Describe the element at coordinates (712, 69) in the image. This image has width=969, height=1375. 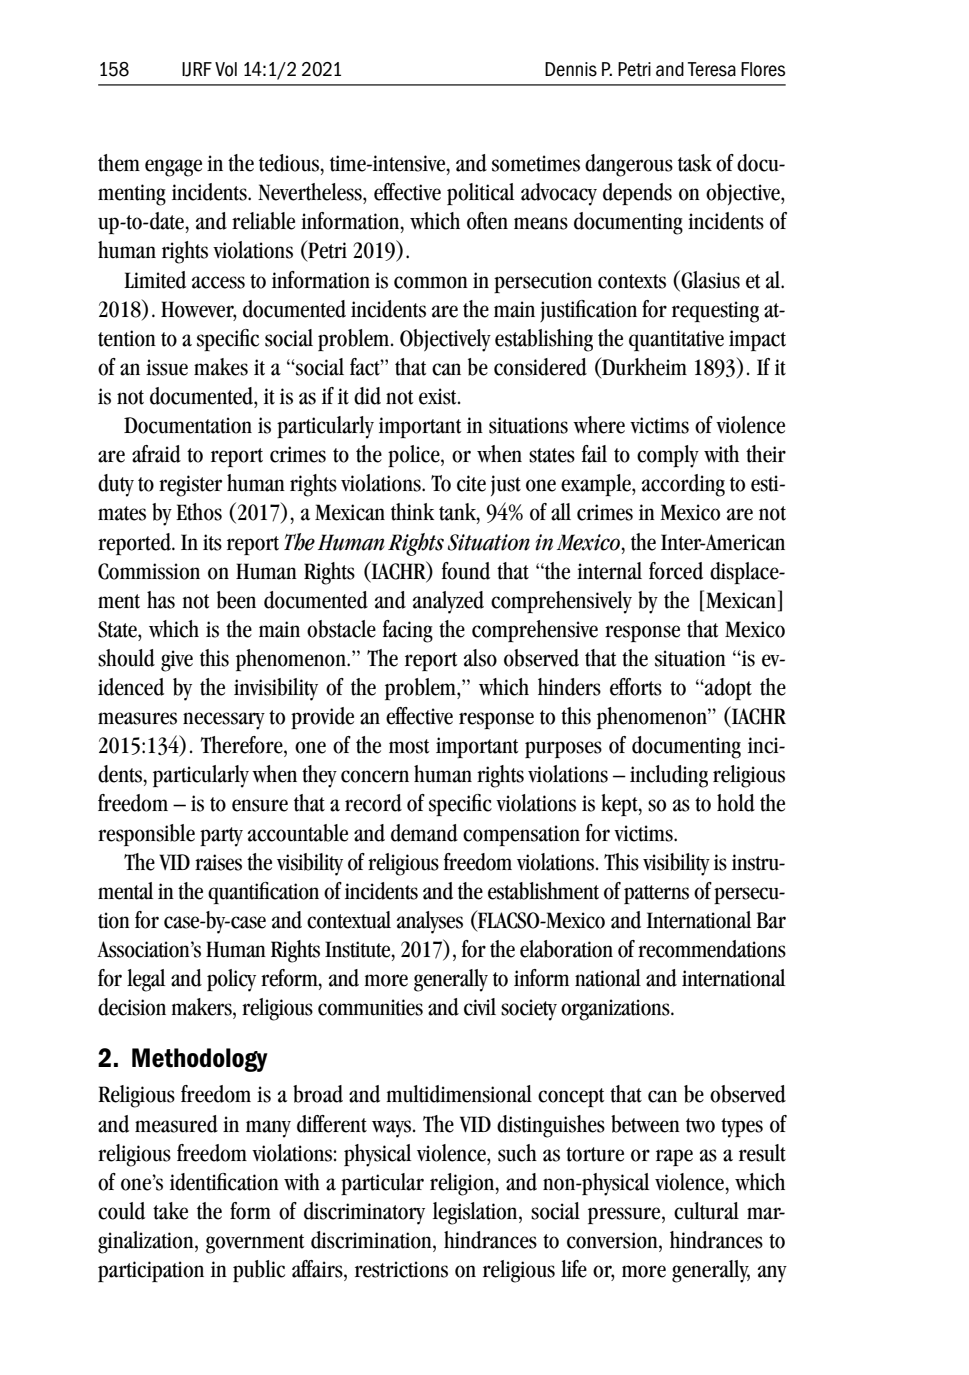
I see `Teresa` at that location.
